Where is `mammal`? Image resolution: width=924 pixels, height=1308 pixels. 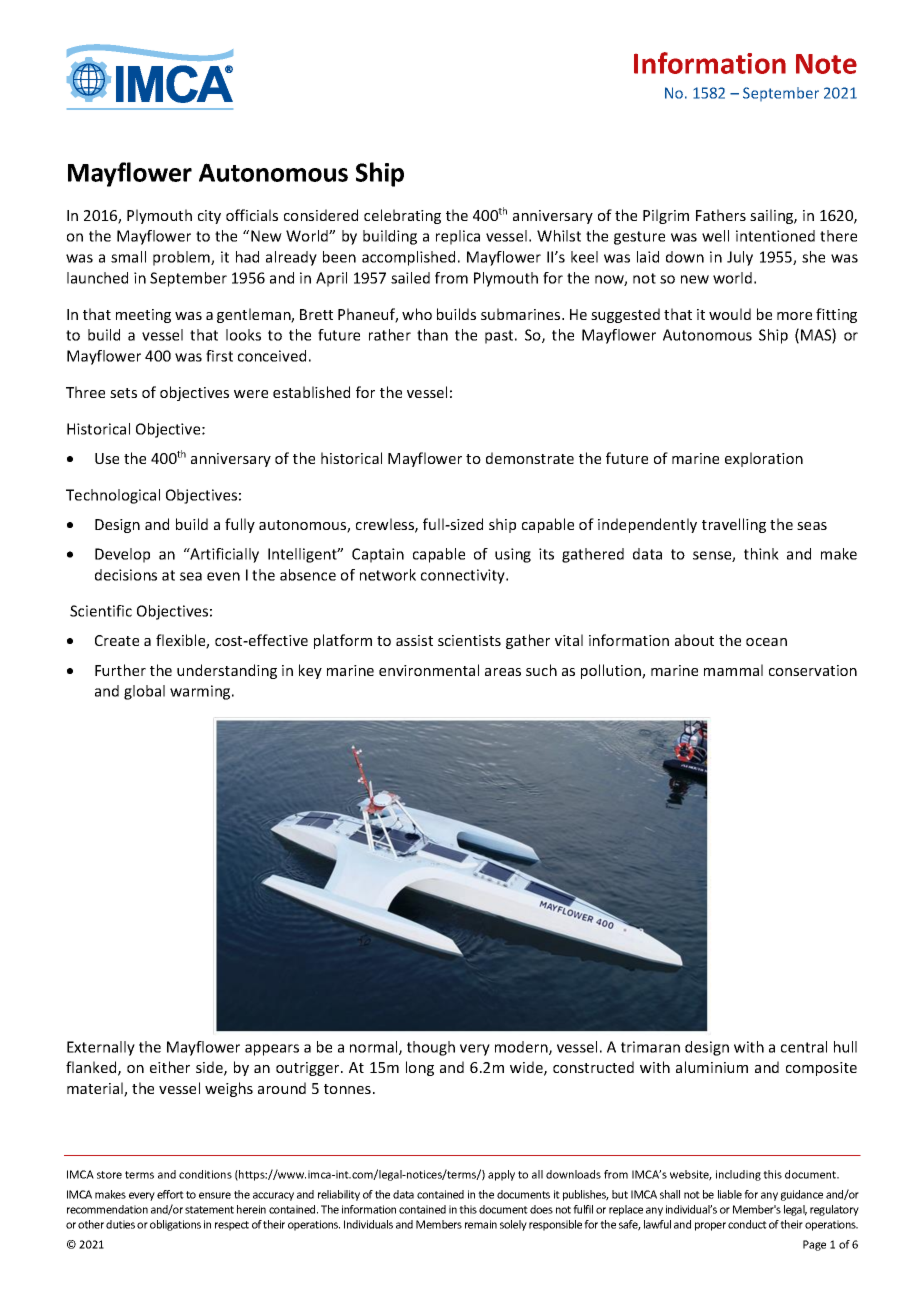 mammal is located at coordinates (733, 670).
